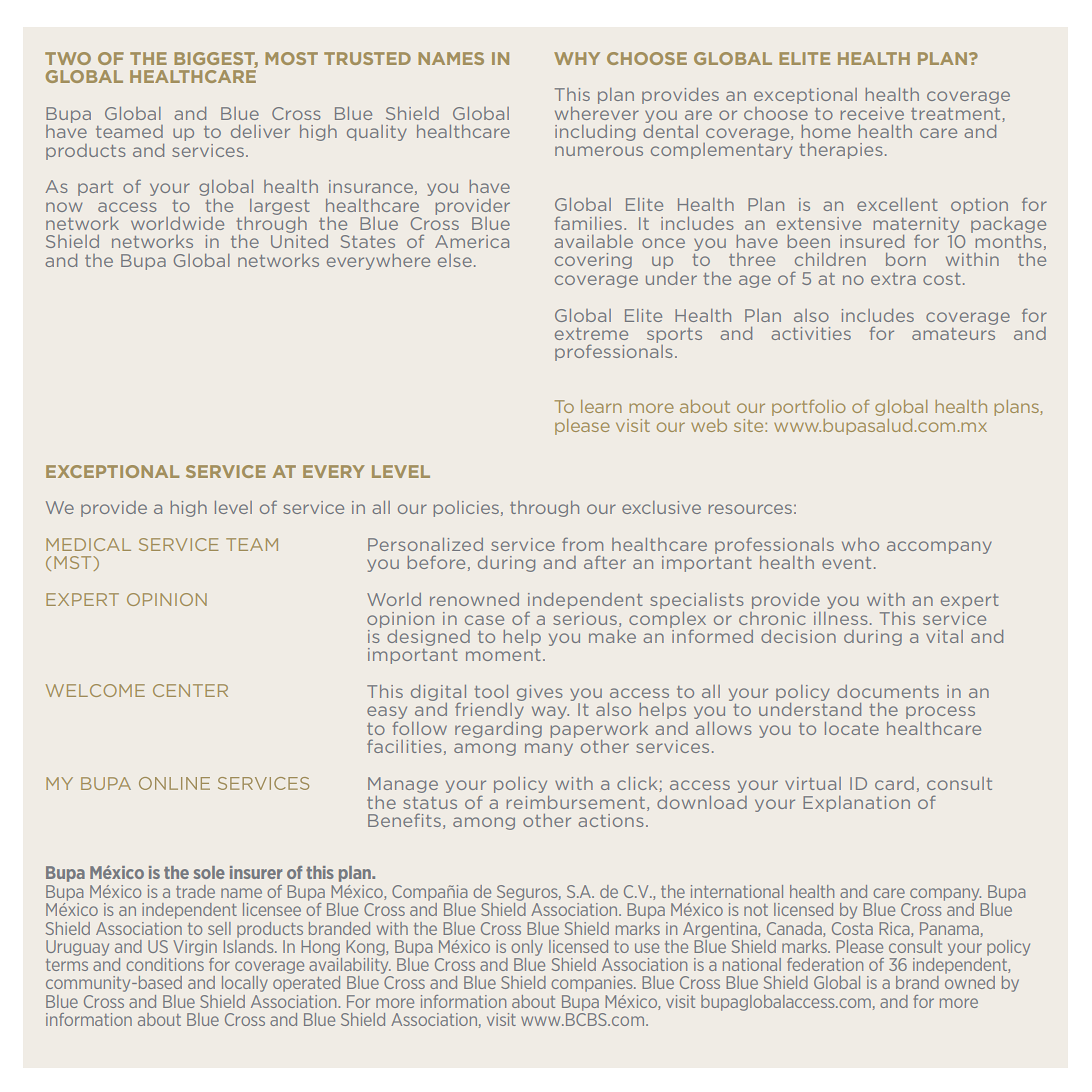  I want to click on WHY, so click(577, 58).
